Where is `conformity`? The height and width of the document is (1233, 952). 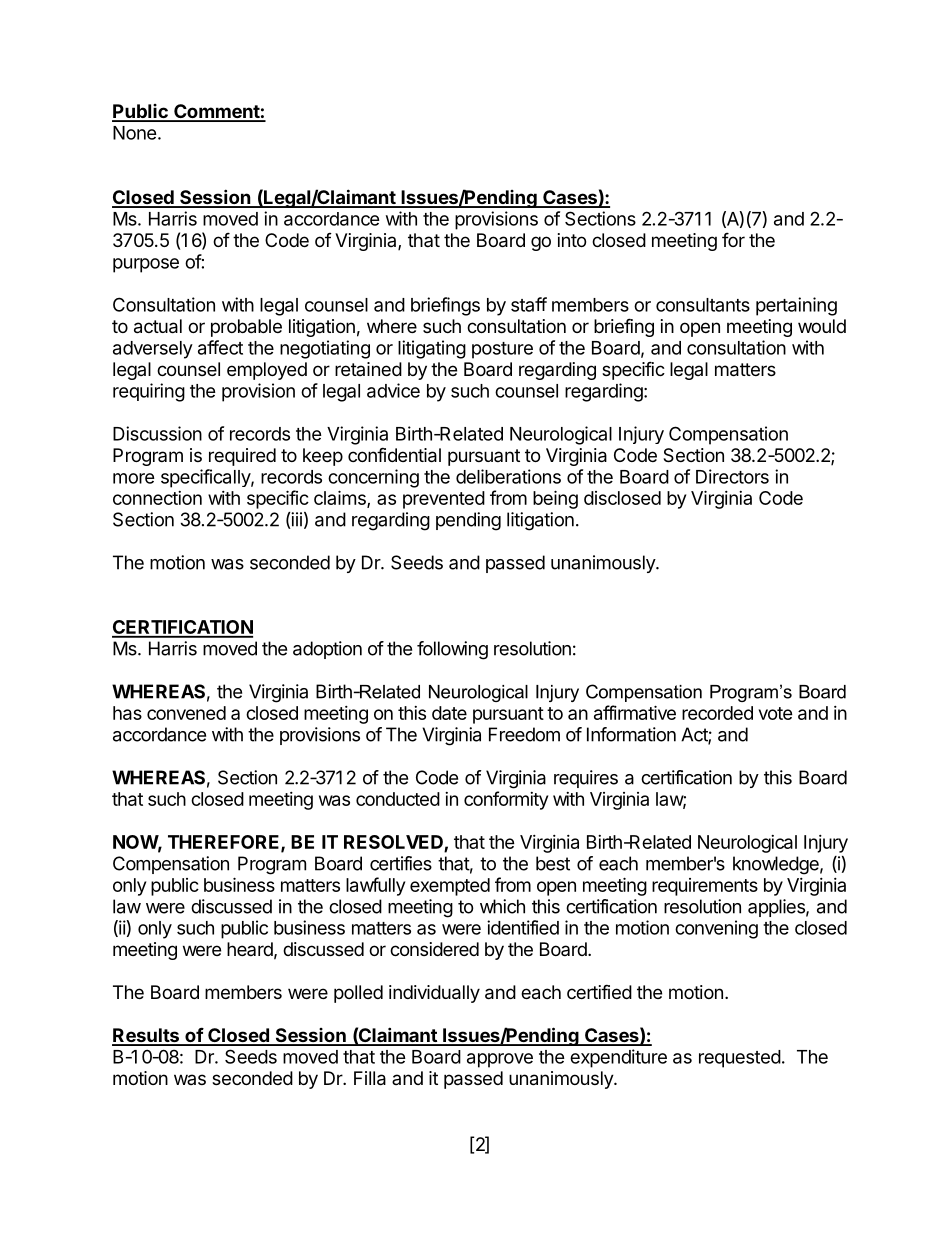
conformity is located at coordinates (506, 800).
